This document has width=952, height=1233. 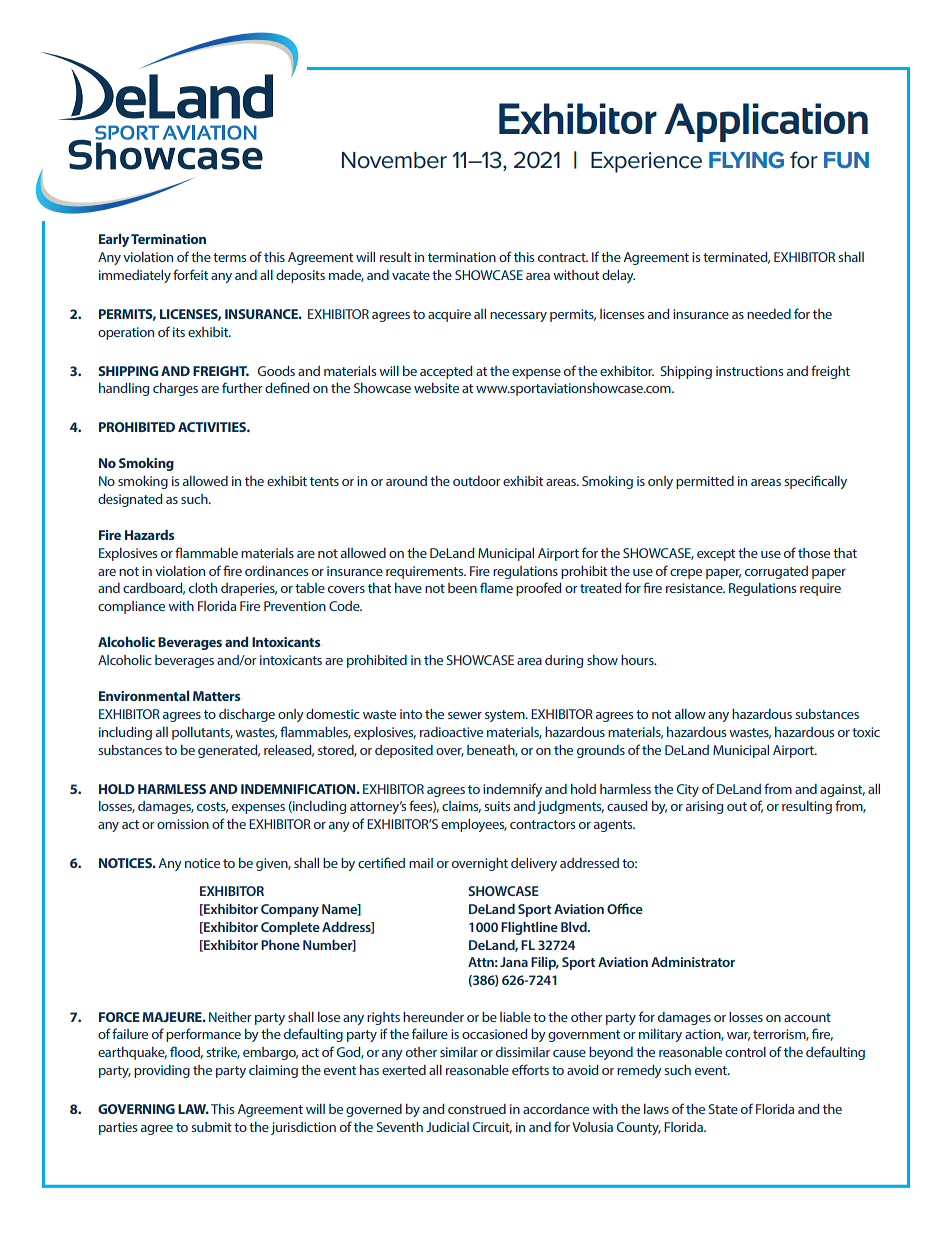 What do you see at coordinates (183, 824) in the document?
I see `omission` at bounding box center [183, 824].
